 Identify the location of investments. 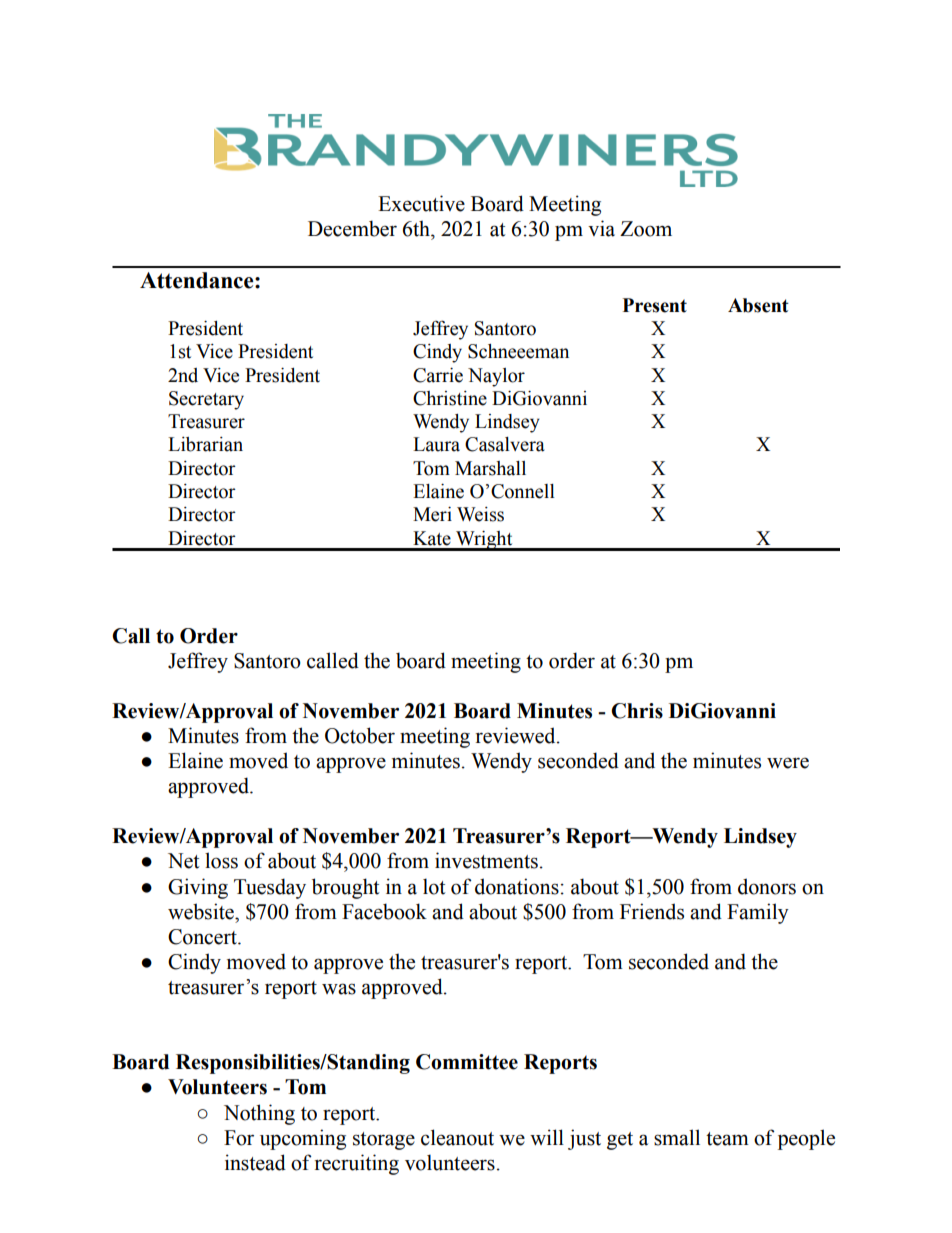
(486, 860).
